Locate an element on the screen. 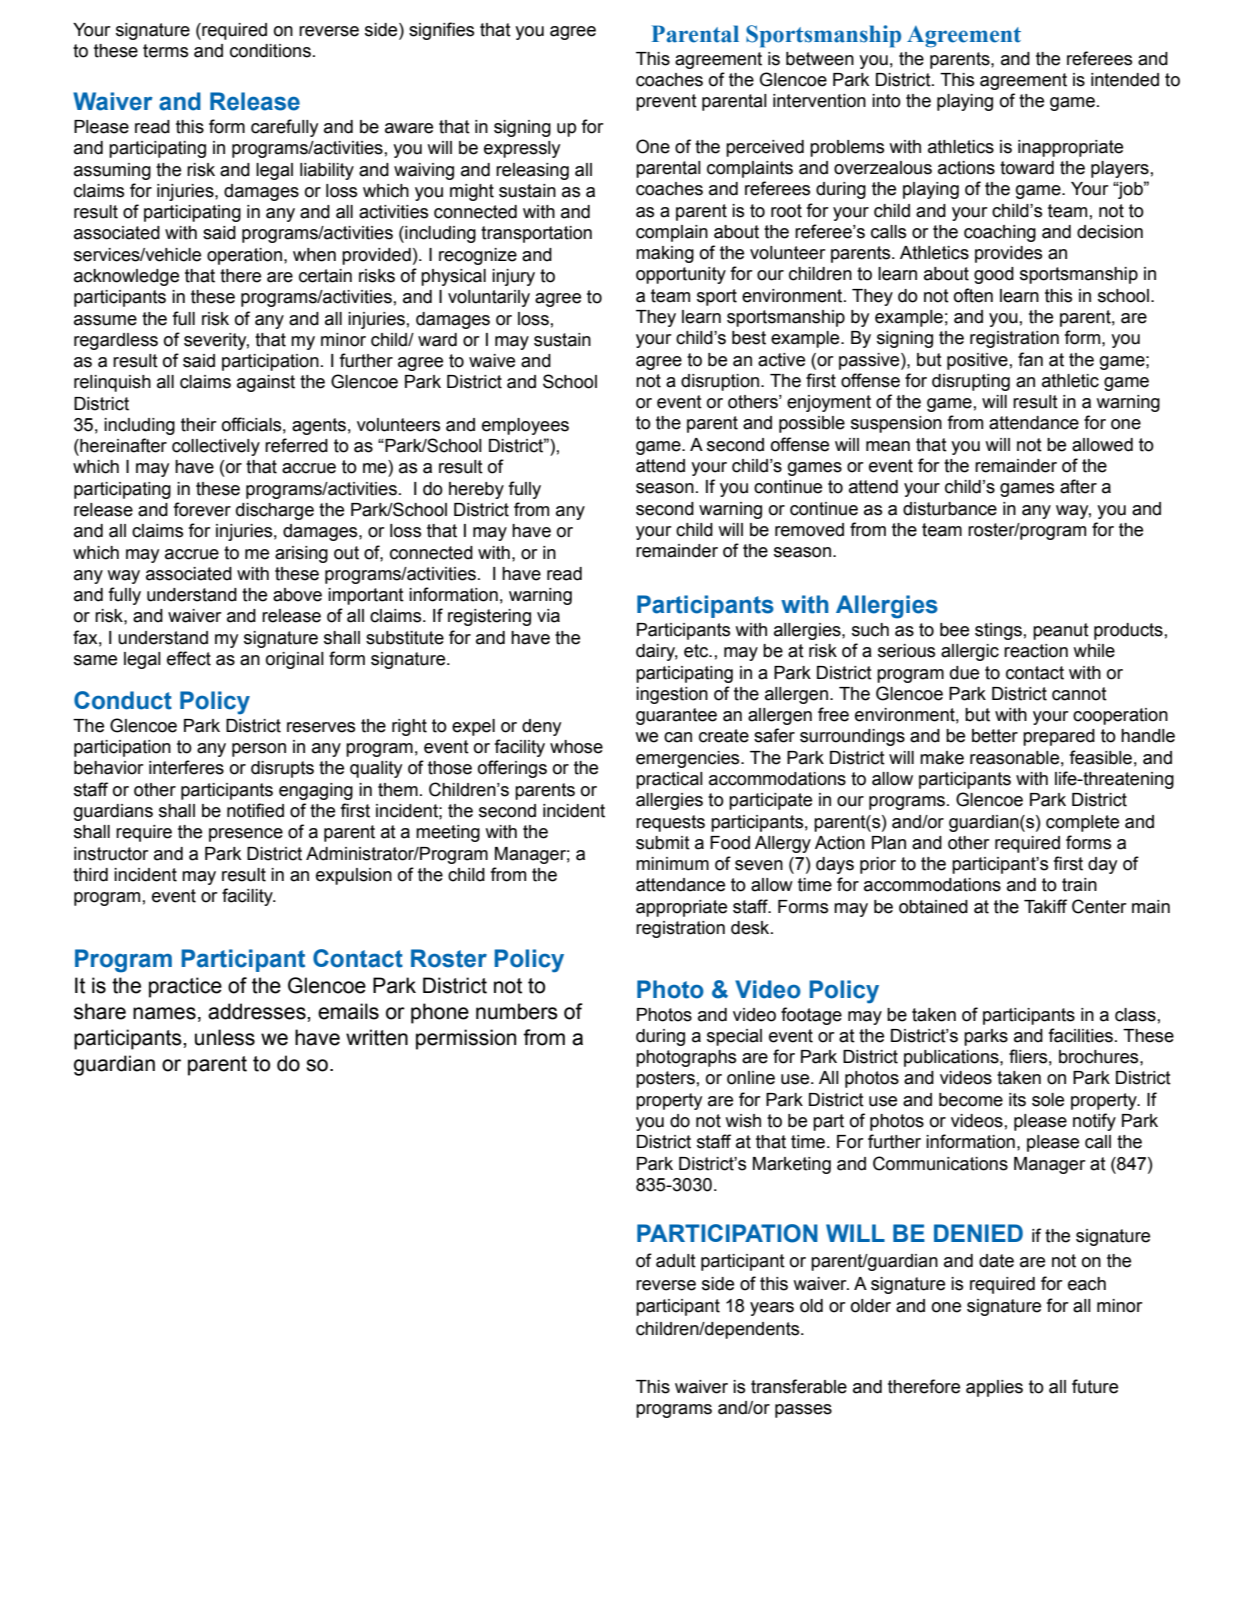 The width and height of the screenshot is (1240, 1605). person is located at coordinates (259, 750).
